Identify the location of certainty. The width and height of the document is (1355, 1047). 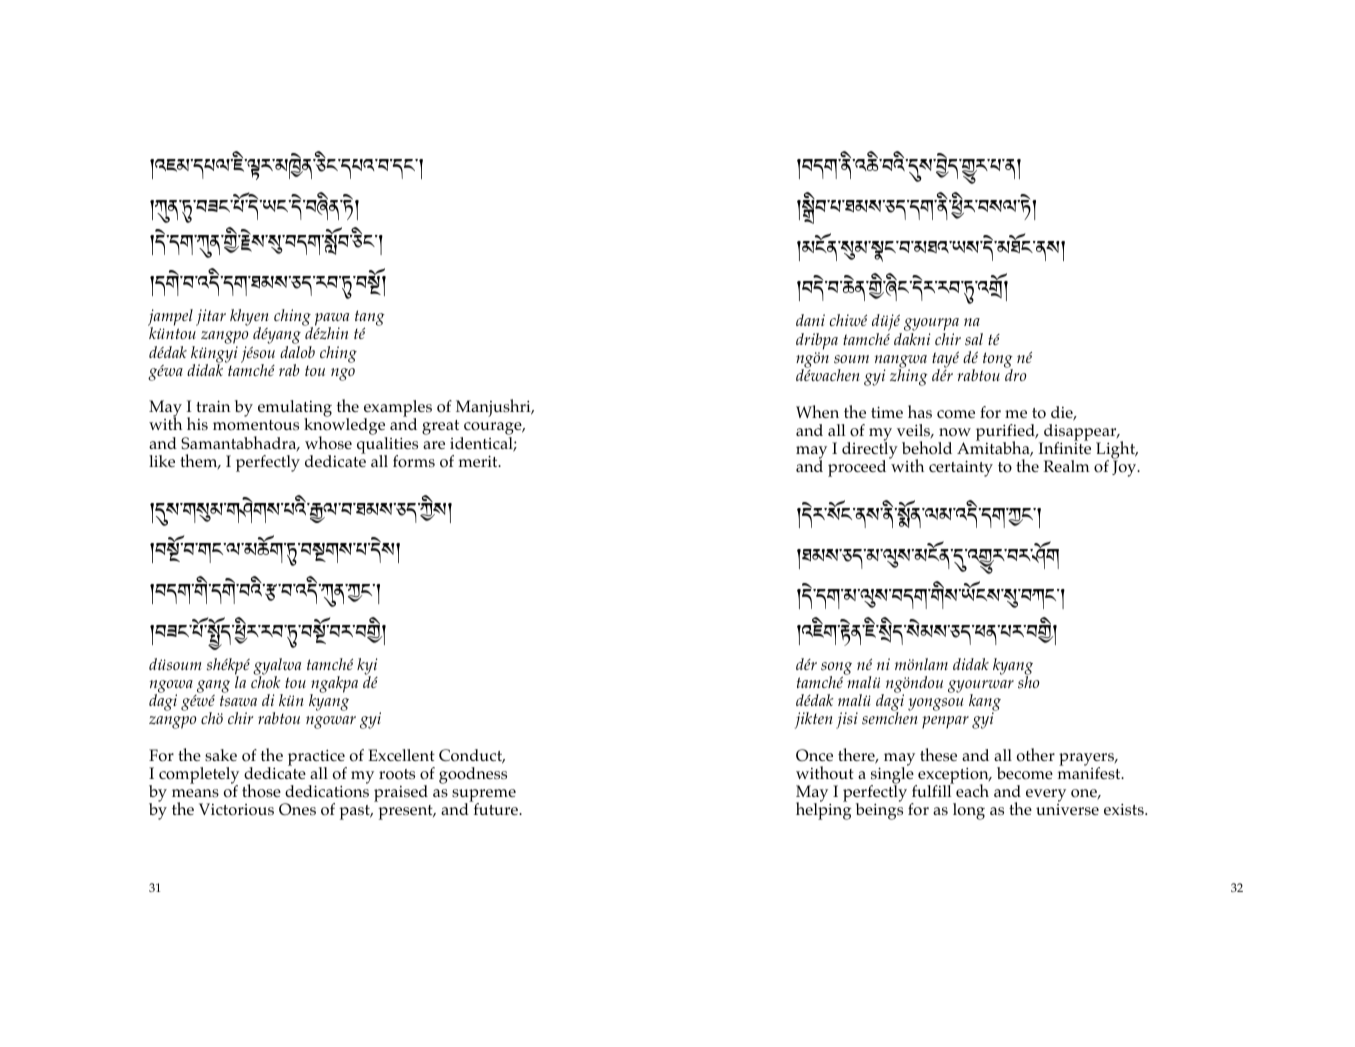
(961, 468).
